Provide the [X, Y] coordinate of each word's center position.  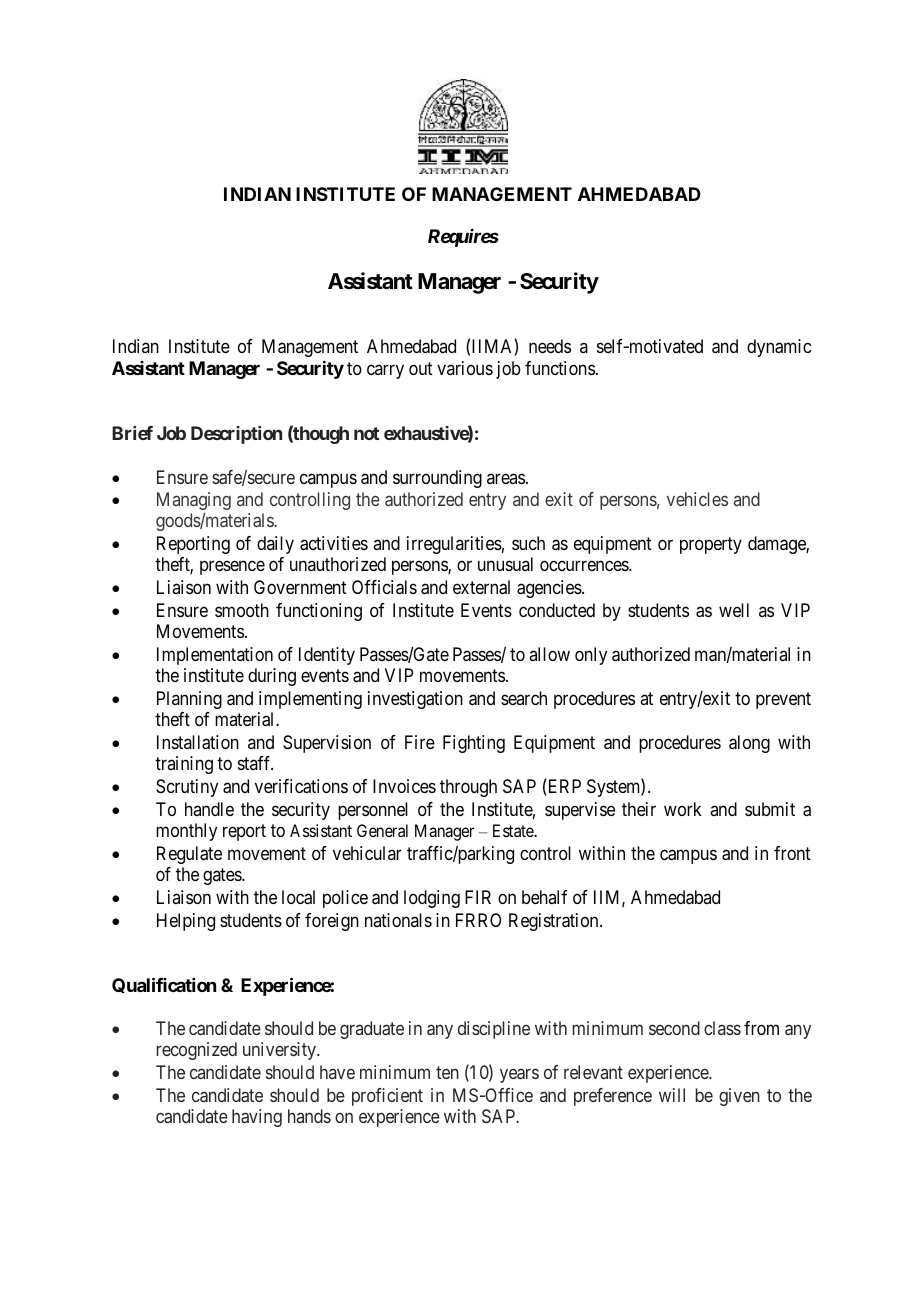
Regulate [189, 855]
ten [447, 1072]
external [481, 587]
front [792, 853]
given [739, 1097]
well [734, 610]
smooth [242, 610]
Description [236, 435]
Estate [514, 830]
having [257, 1118]
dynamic [779, 348]
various [465, 368]
